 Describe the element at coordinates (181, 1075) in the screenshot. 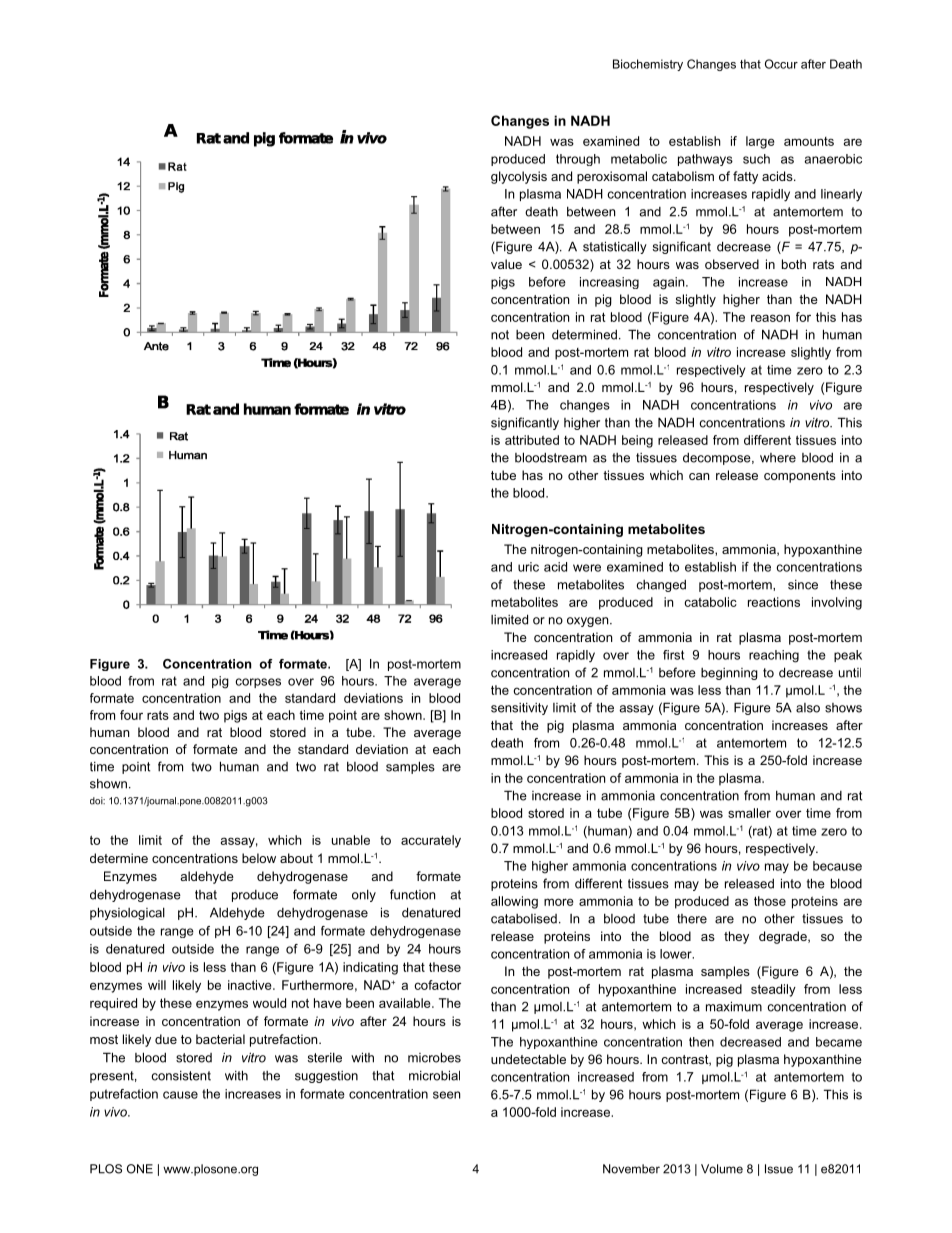

I see `consistent` at that location.
